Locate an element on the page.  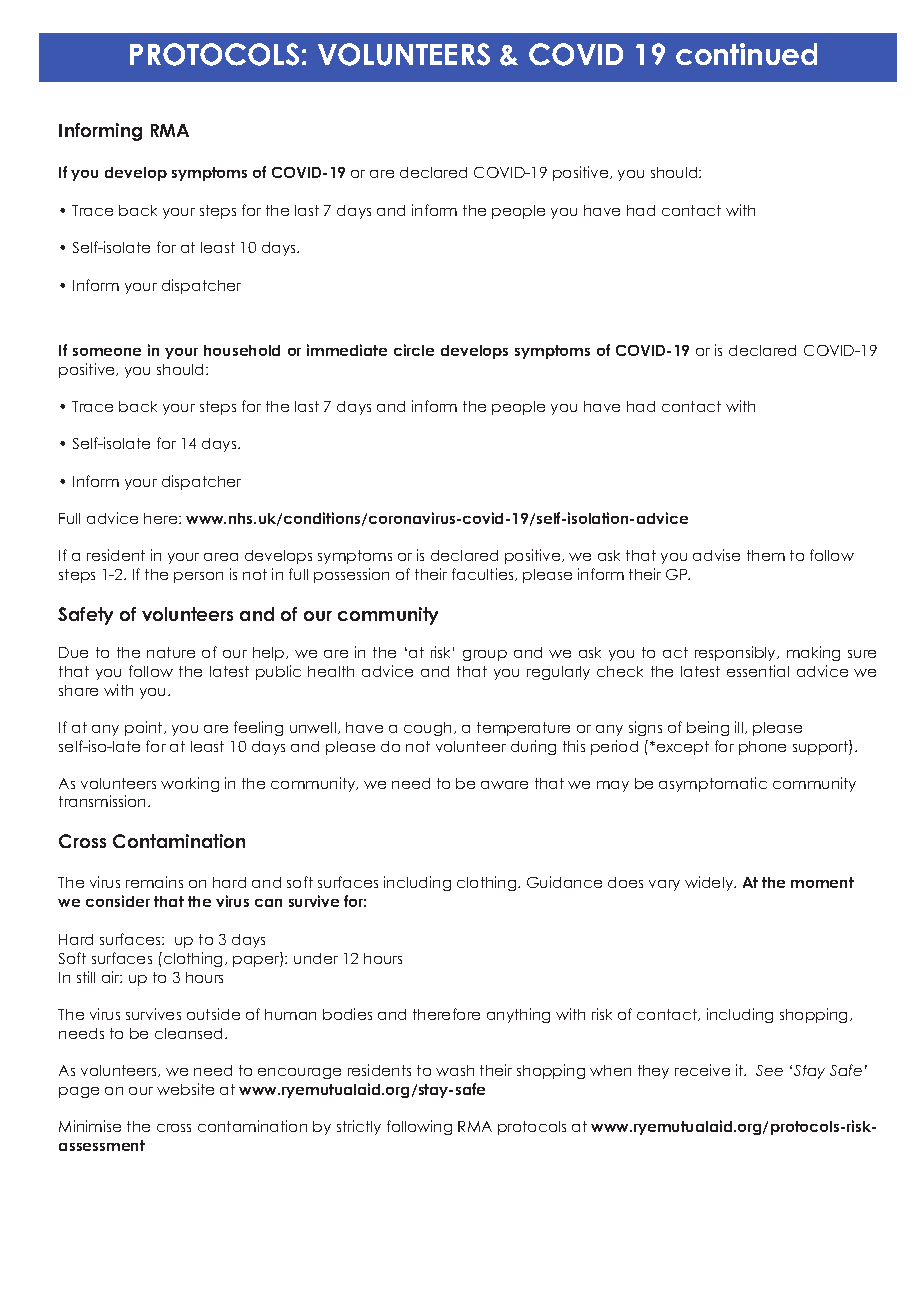
them is located at coordinates (766, 555).
